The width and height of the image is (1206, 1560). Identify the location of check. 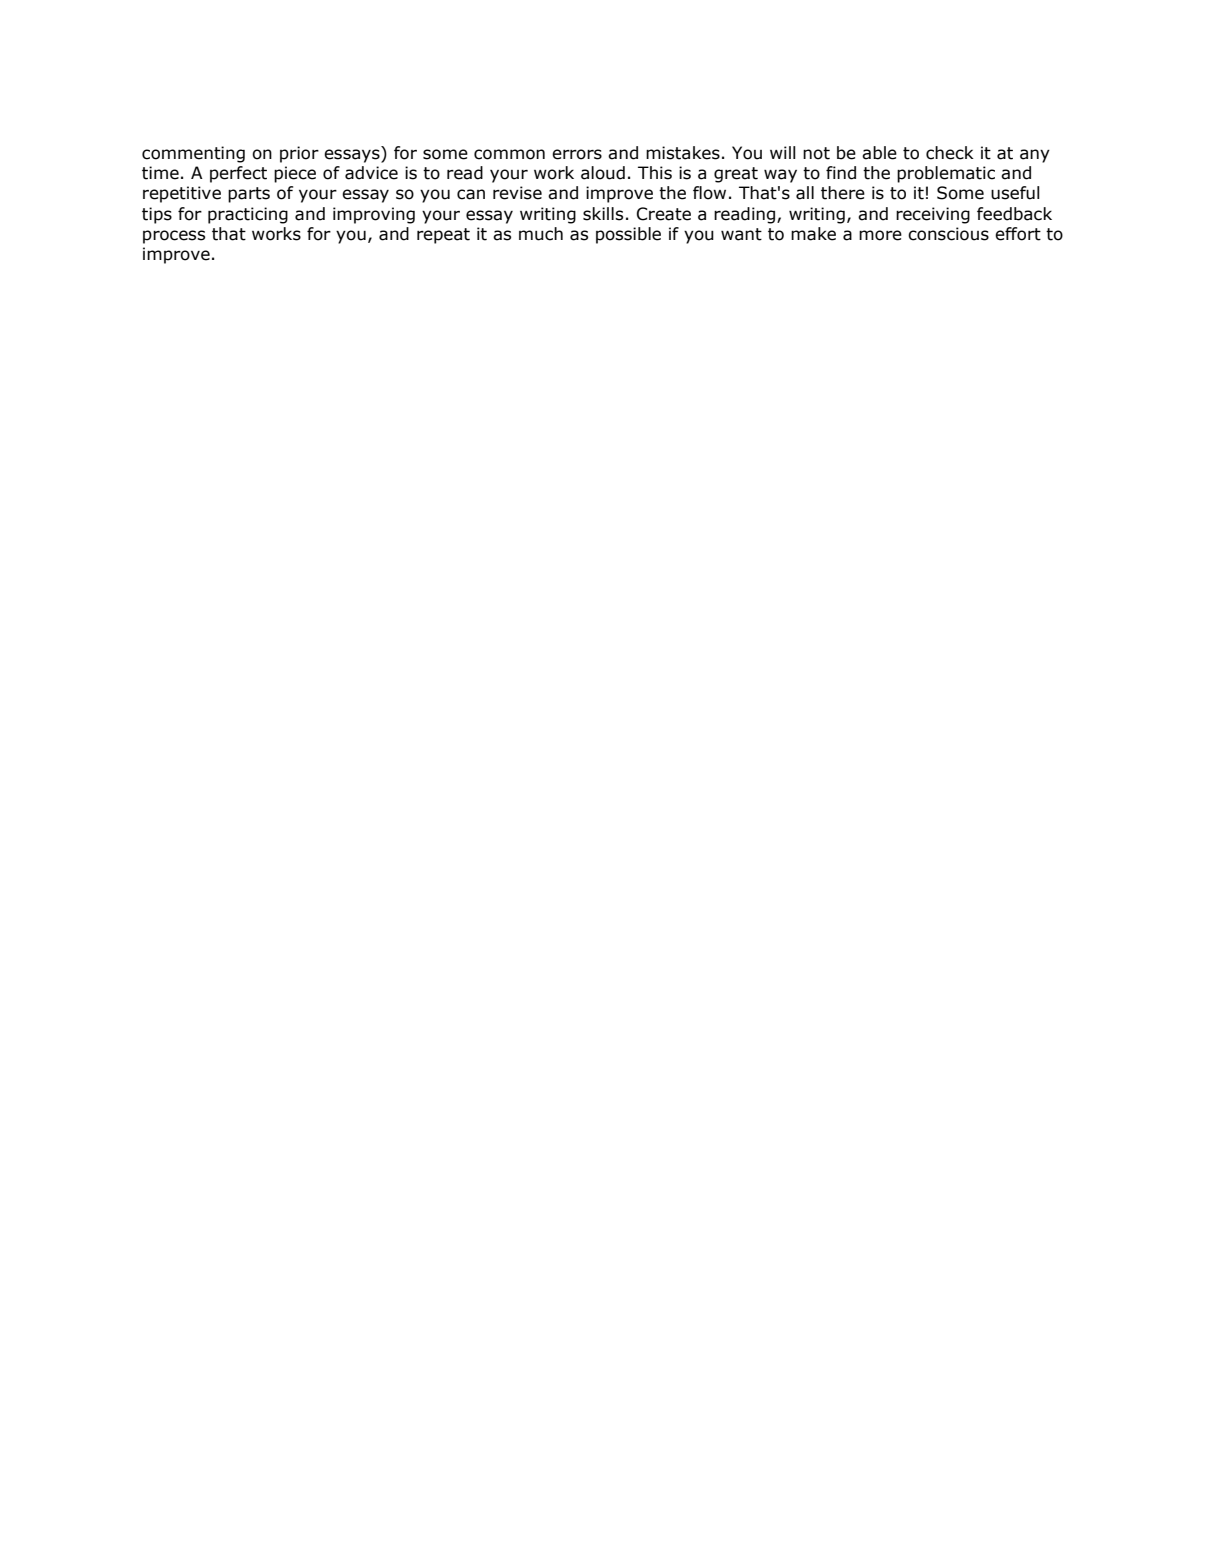
(950, 153).
